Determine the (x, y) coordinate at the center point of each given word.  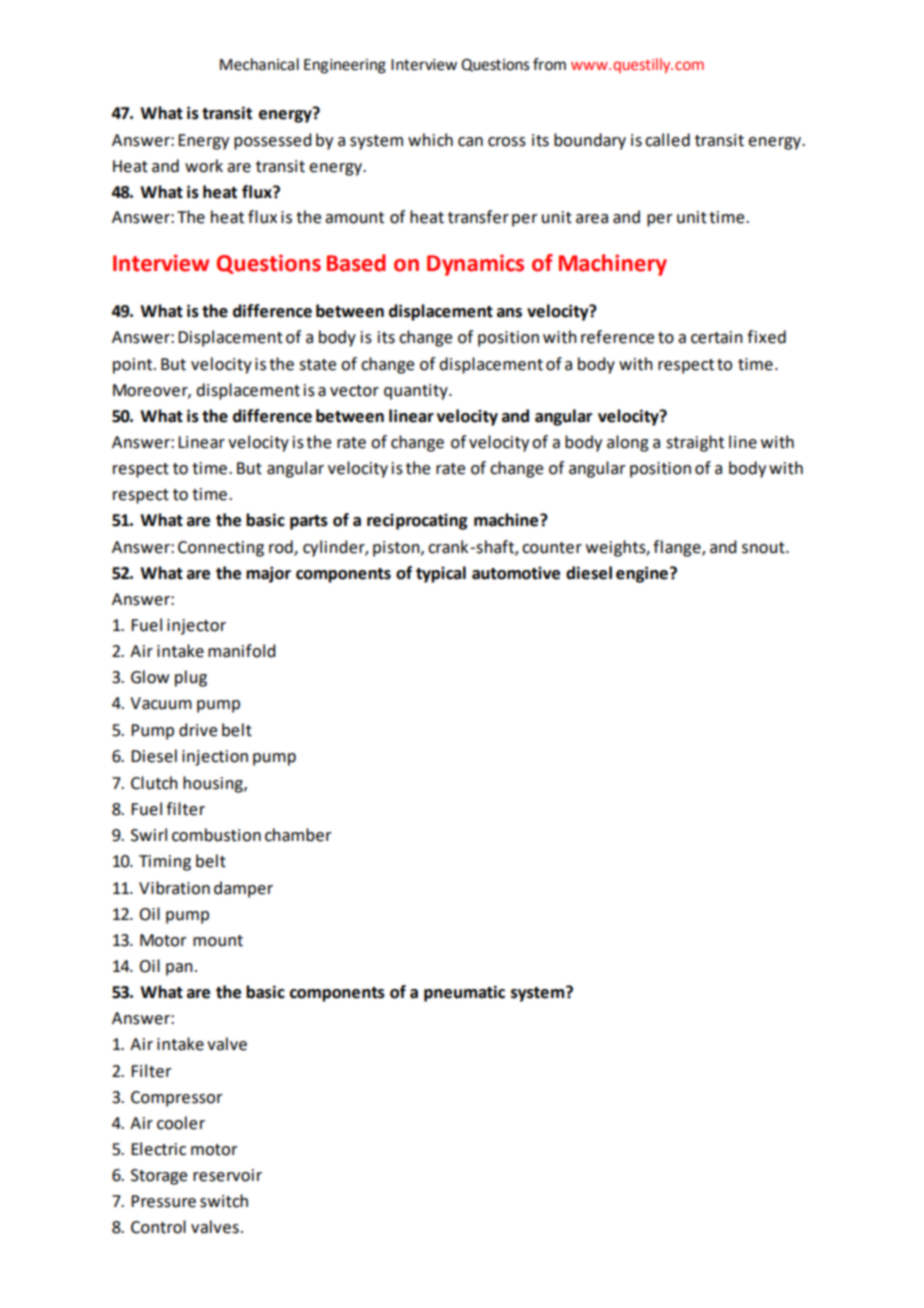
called (667, 140)
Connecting (221, 549)
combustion (216, 835)
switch (224, 1201)
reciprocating (417, 522)
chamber (298, 835)
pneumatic (464, 993)
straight (695, 443)
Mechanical (259, 64)
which (430, 140)
